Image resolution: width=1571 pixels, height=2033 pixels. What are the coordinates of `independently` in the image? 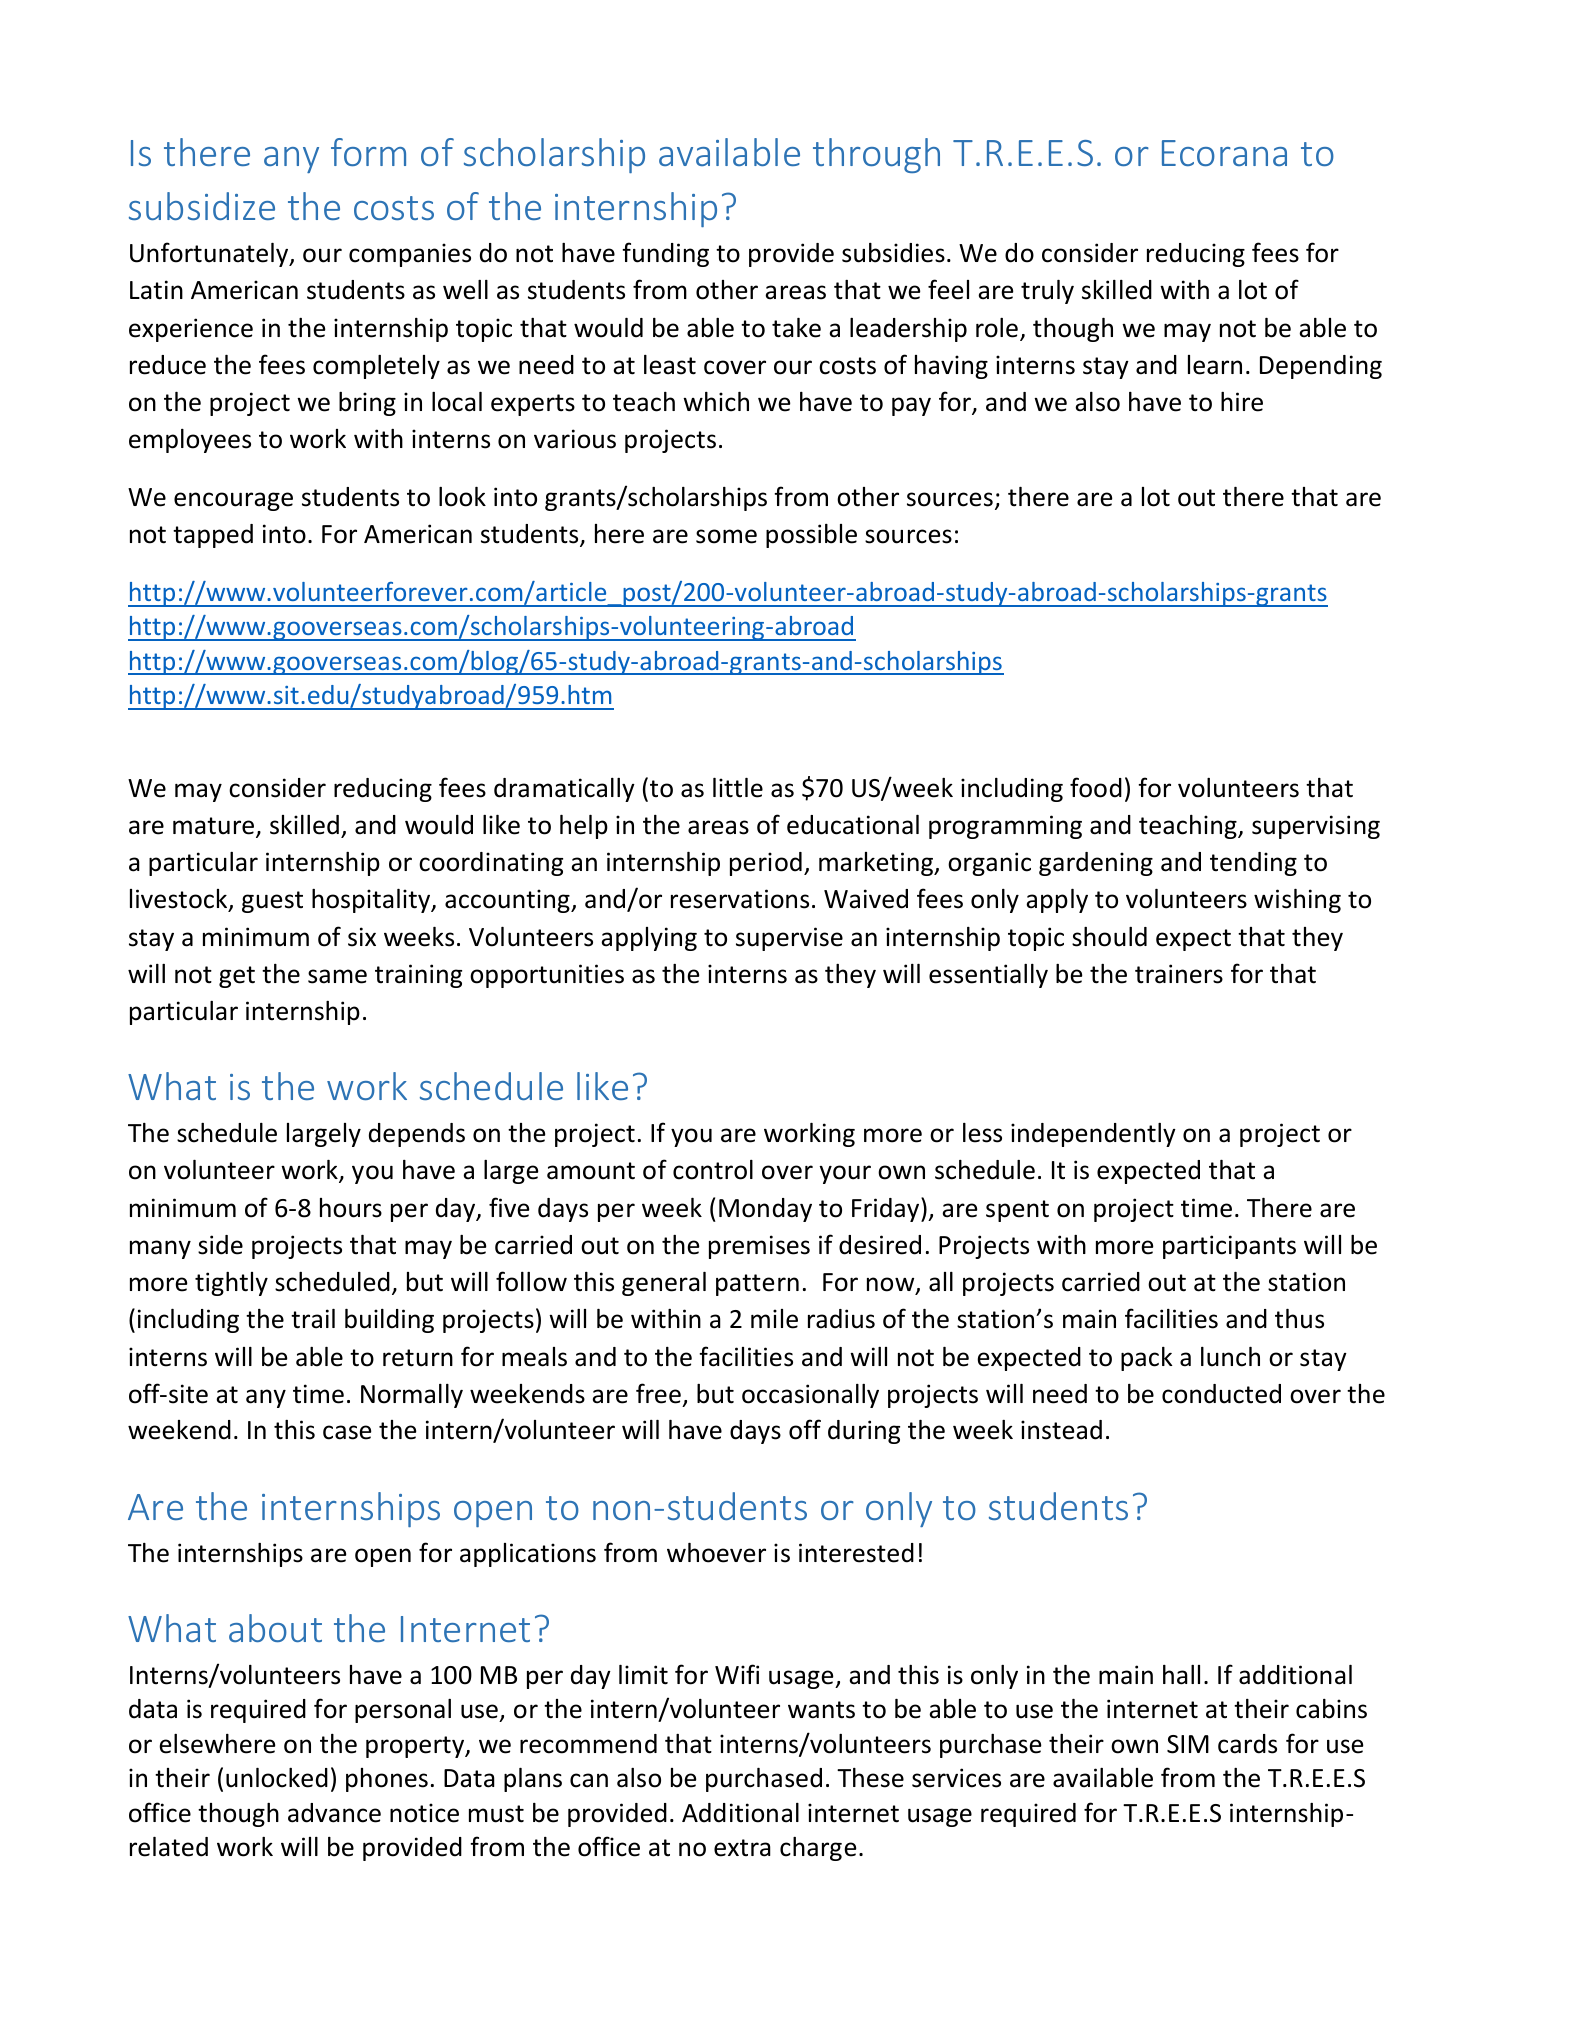 It's located at (1093, 1135).
